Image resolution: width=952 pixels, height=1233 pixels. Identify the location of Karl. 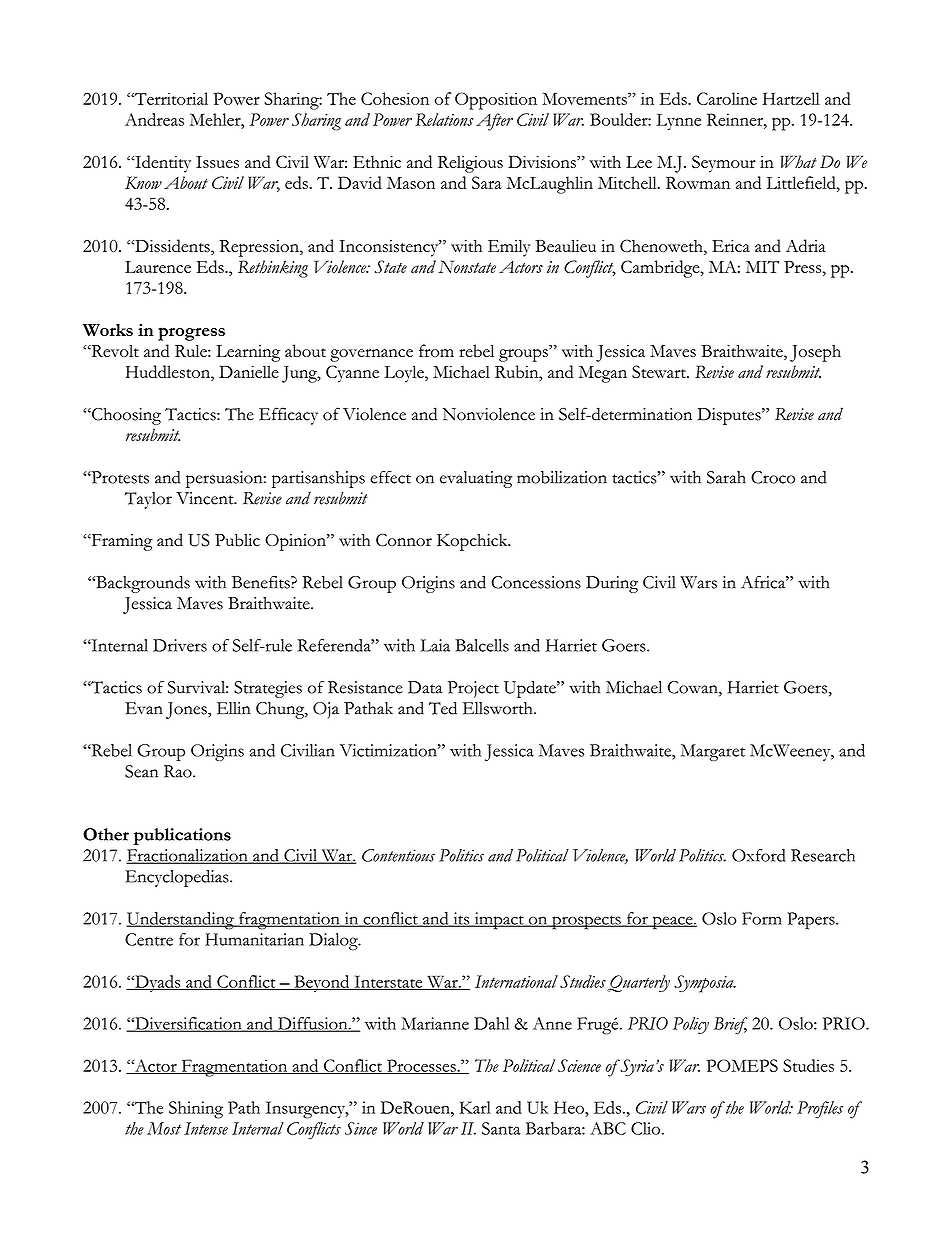
(475, 1107).
